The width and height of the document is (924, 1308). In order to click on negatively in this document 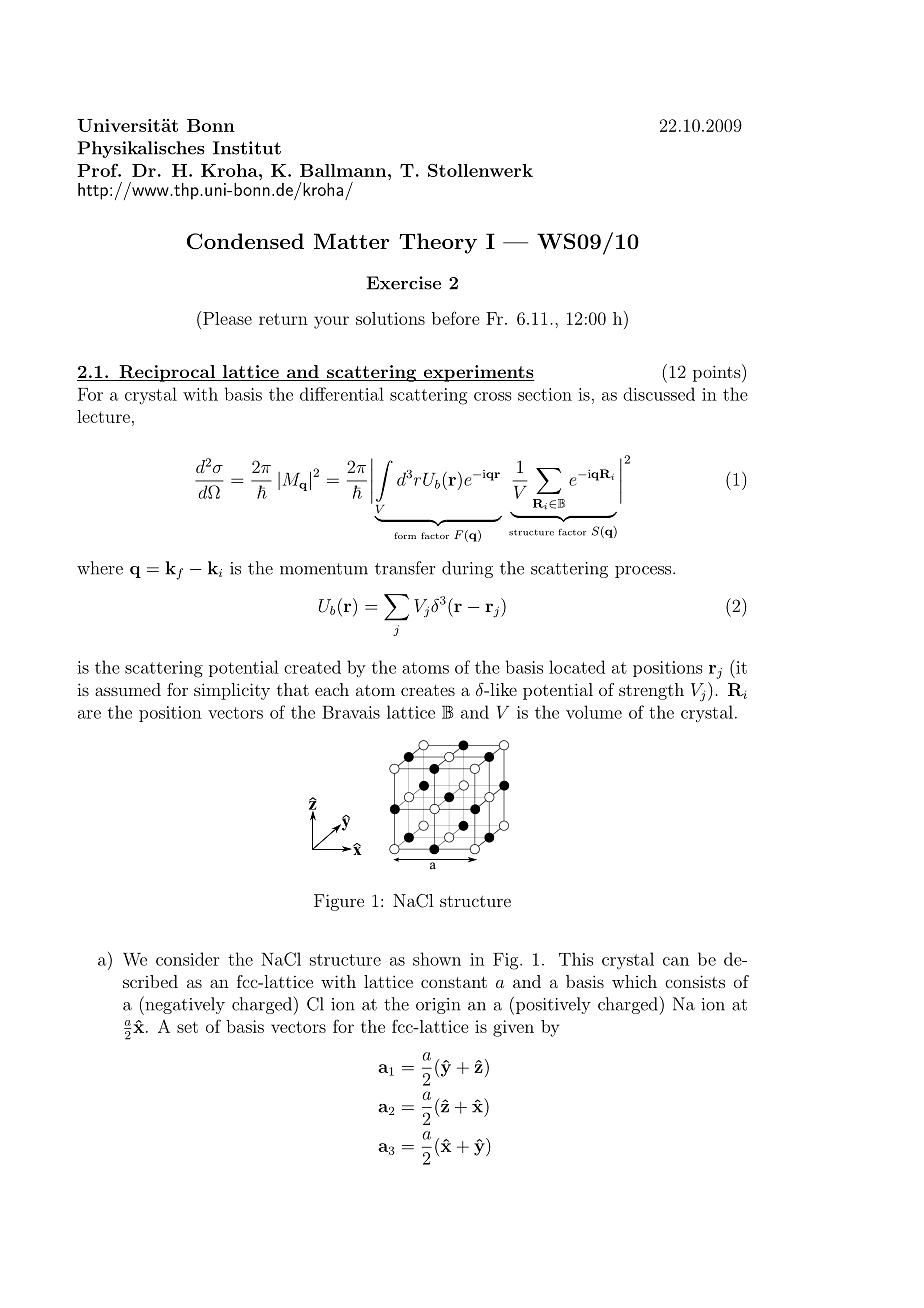, I will do `click(184, 1005)`.
